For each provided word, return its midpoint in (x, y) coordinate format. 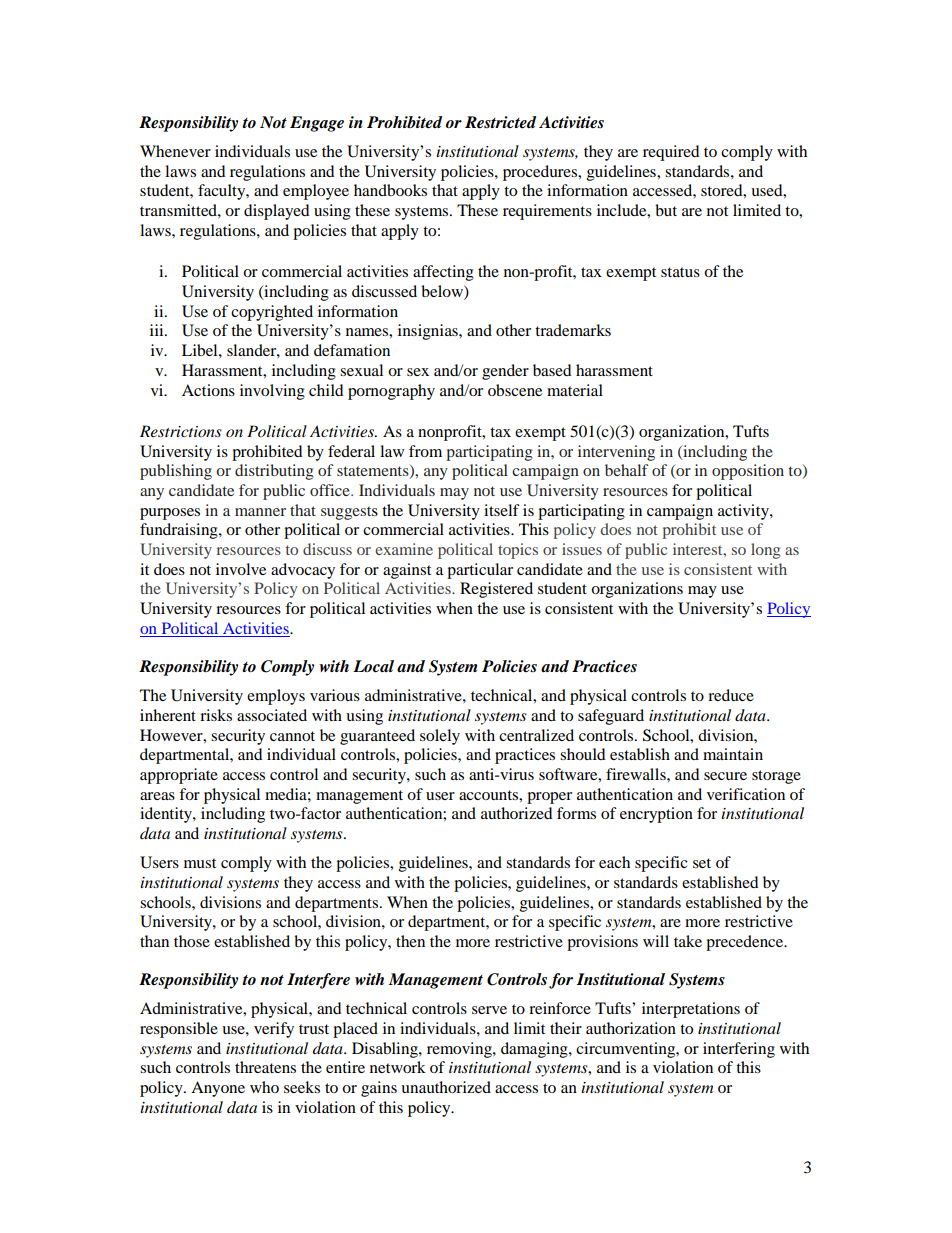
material (575, 390)
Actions (208, 390)
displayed (277, 212)
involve (241, 569)
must (200, 863)
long (766, 551)
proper (549, 798)
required (671, 153)
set (702, 863)
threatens (265, 1067)
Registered (496, 590)
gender (505, 372)
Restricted (500, 122)
